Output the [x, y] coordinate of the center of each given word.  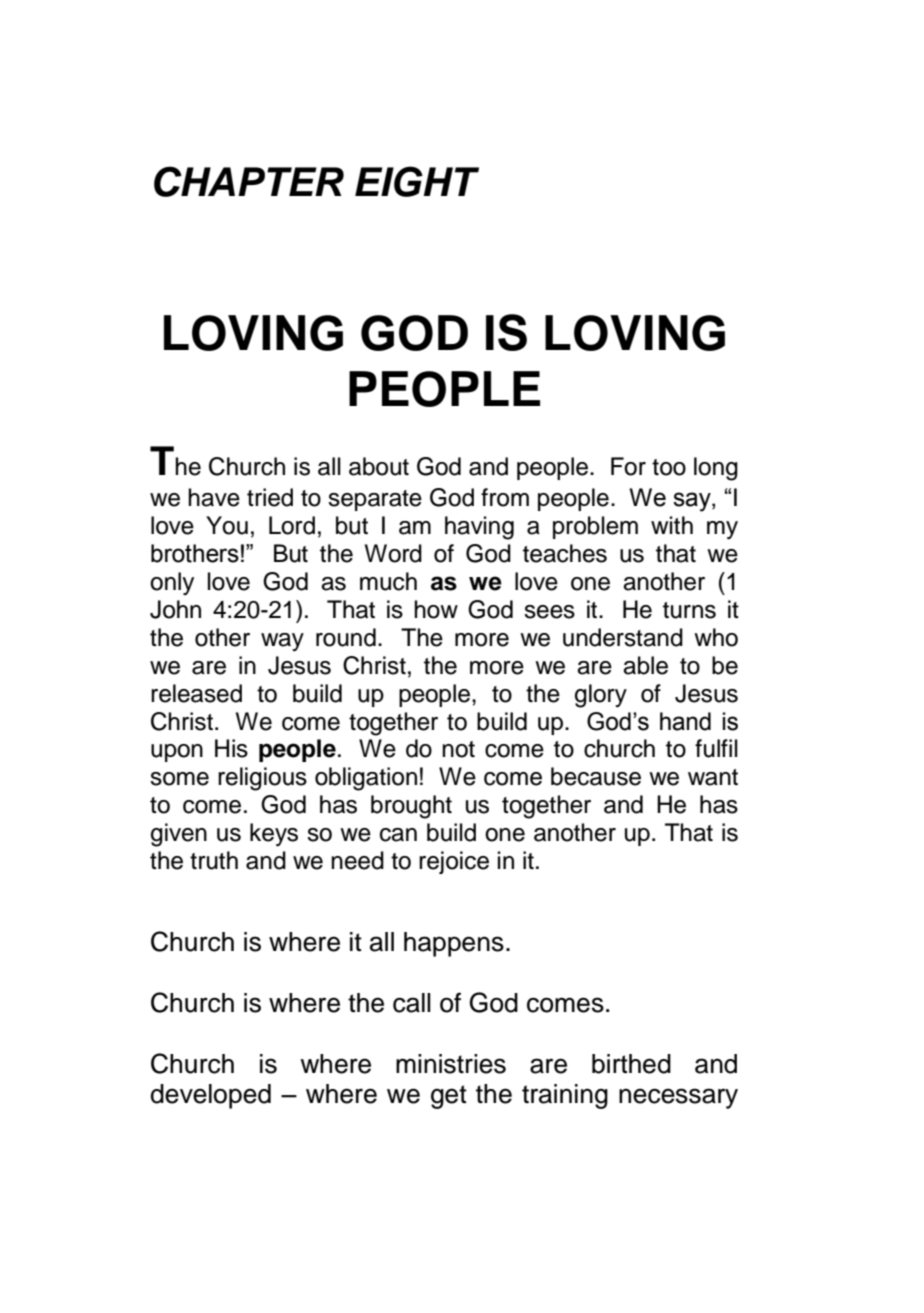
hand [685, 721]
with [672, 525]
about [379, 466]
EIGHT [417, 181]
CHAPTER [249, 181]
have [214, 497]
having [479, 528]
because [596, 776]
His [231, 748]
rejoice [454, 862]
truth [214, 860]
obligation [366, 779]
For [628, 466]
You [227, 525]
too [669, 467]
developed [211, 1096]
